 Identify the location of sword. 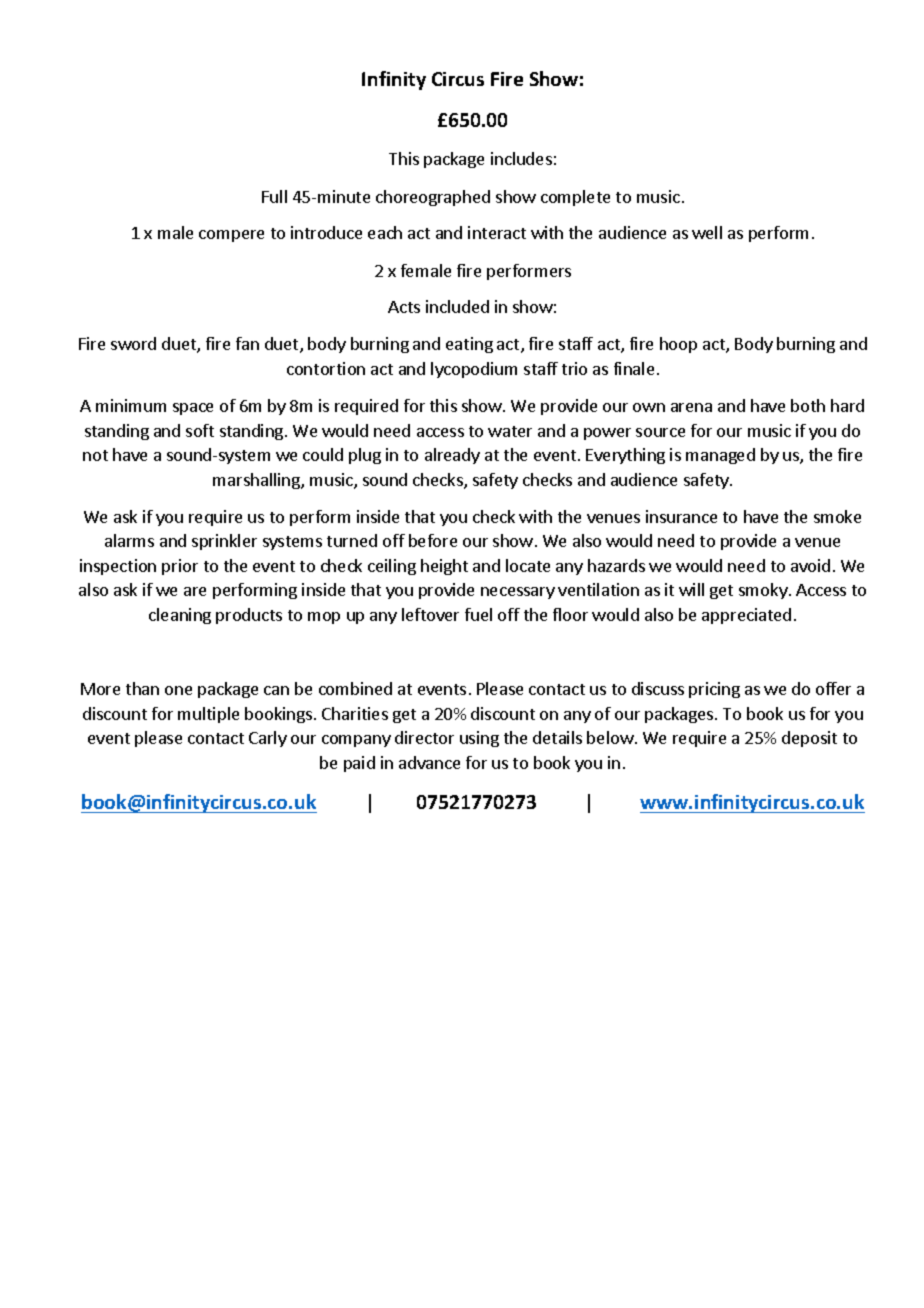
(133, 343).
